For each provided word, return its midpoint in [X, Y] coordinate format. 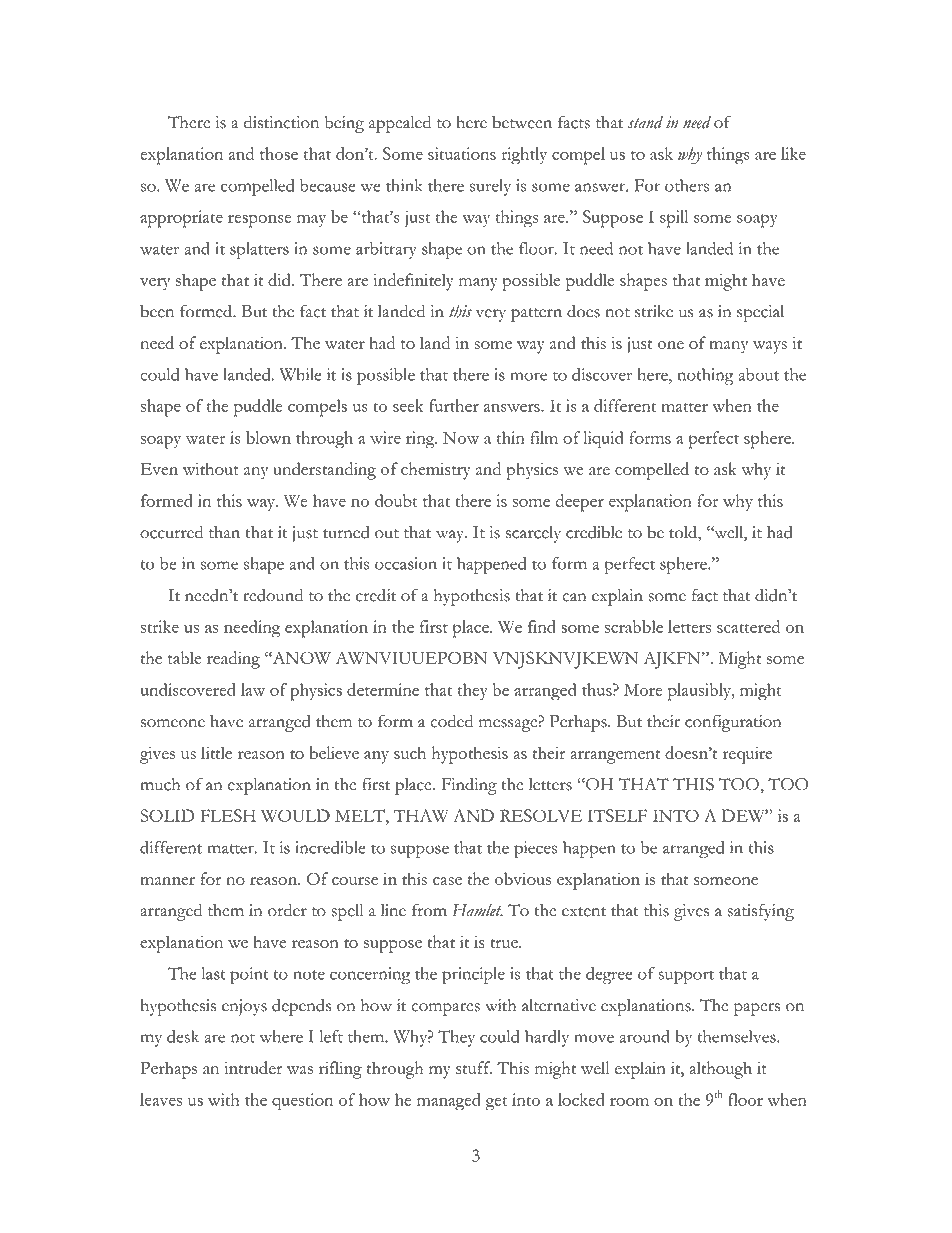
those [279, 153]
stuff [474, 1067]
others [687, 185]
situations [462, 153]
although [720, 1070]
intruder [253, 1067]
